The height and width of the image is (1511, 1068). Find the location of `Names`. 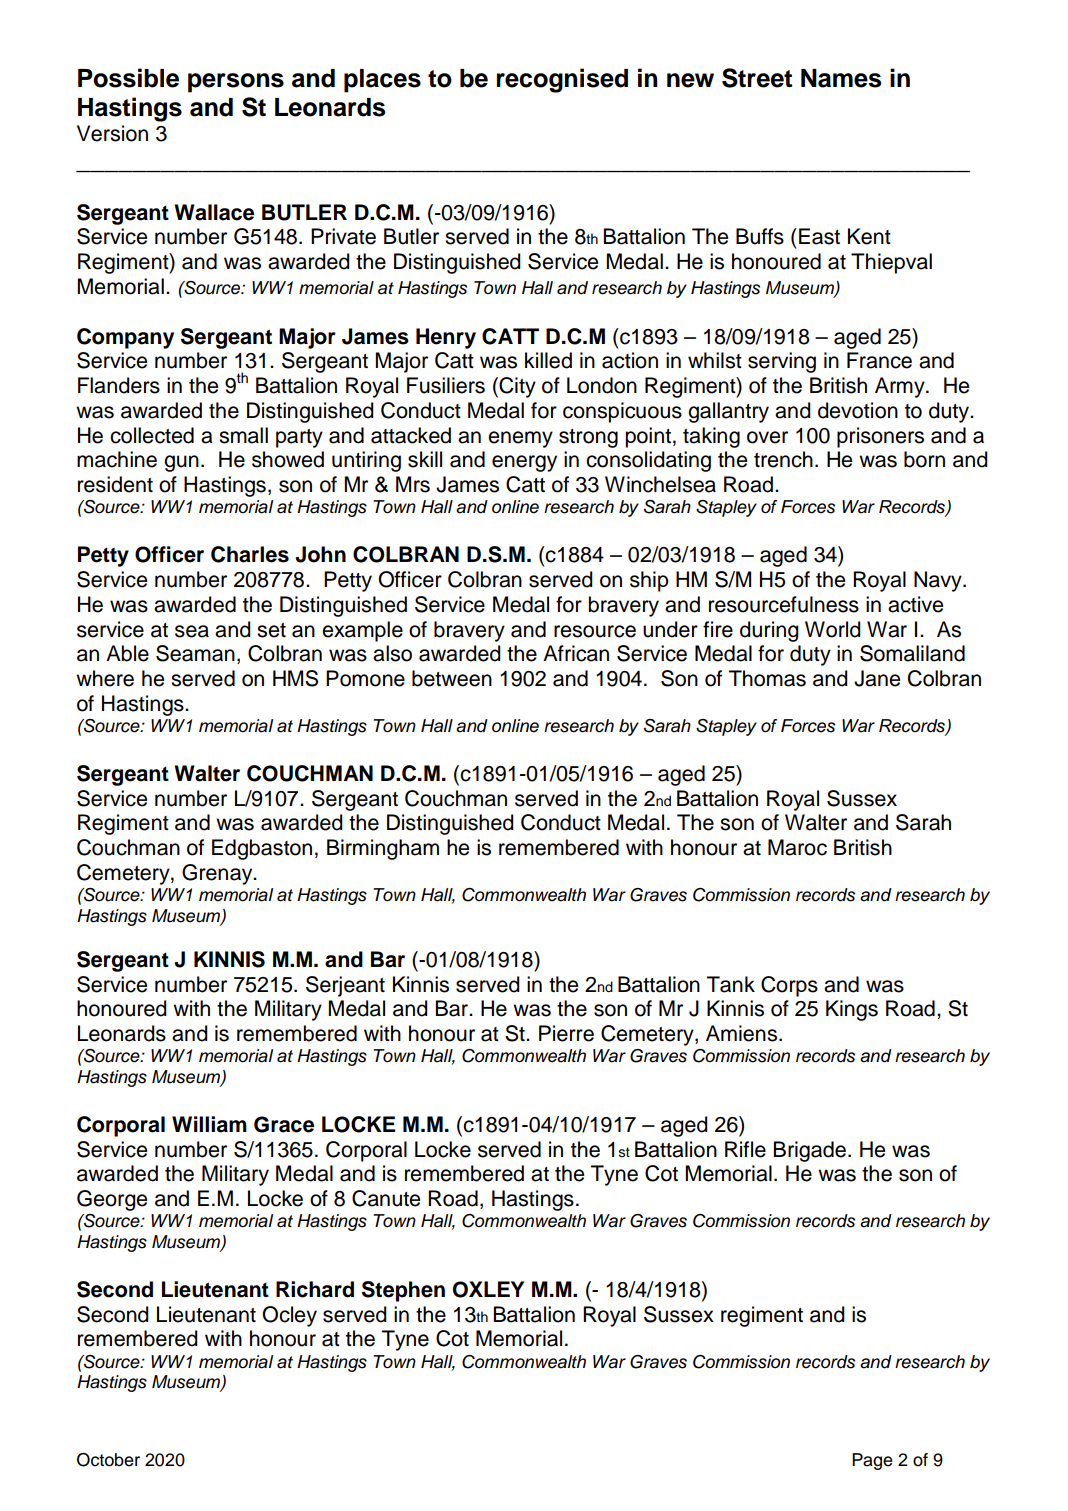

Names is located at coordinates (841, 78).
